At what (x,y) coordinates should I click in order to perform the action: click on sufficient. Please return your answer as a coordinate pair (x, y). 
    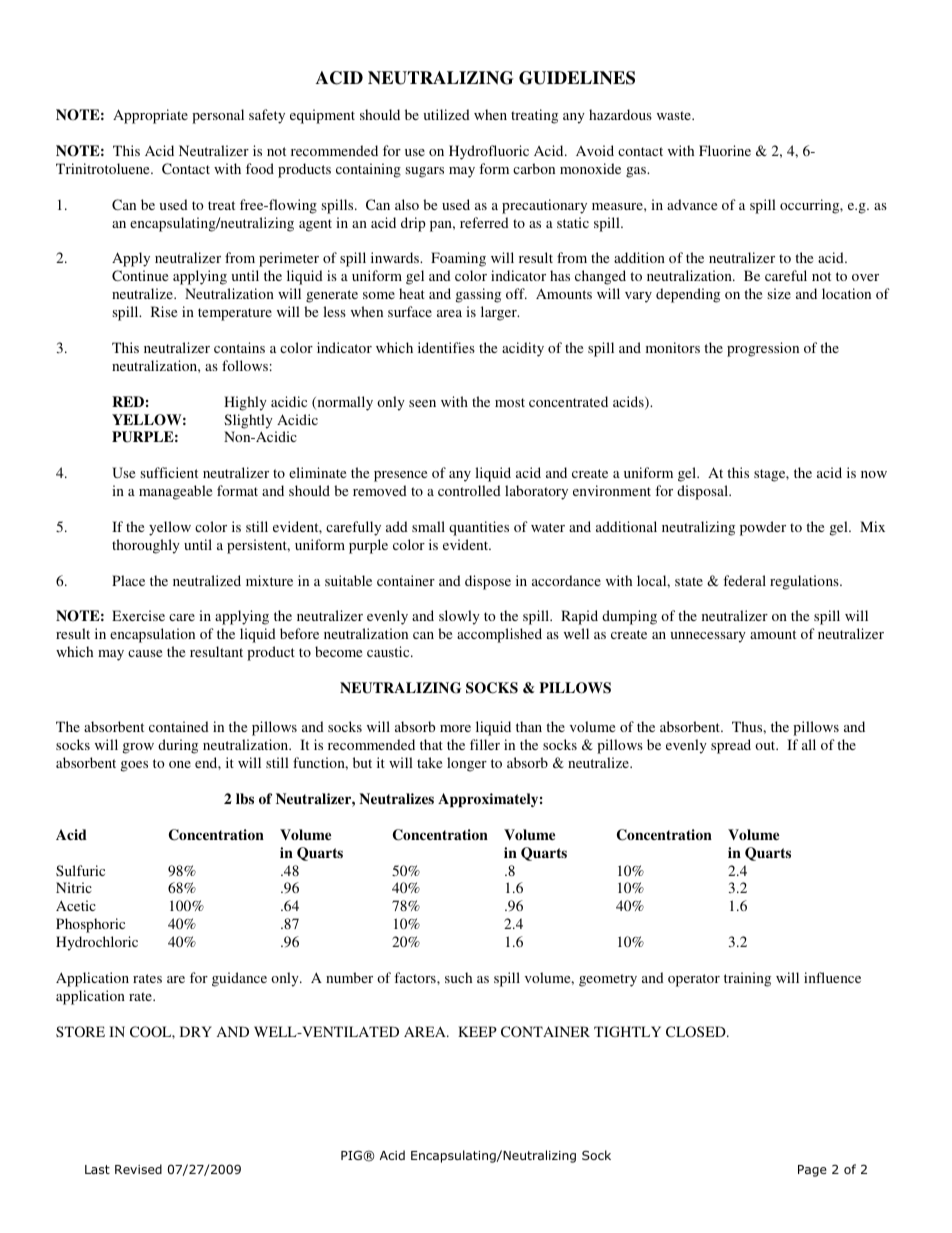
    Looking at the image, I should click on (169, 472).
